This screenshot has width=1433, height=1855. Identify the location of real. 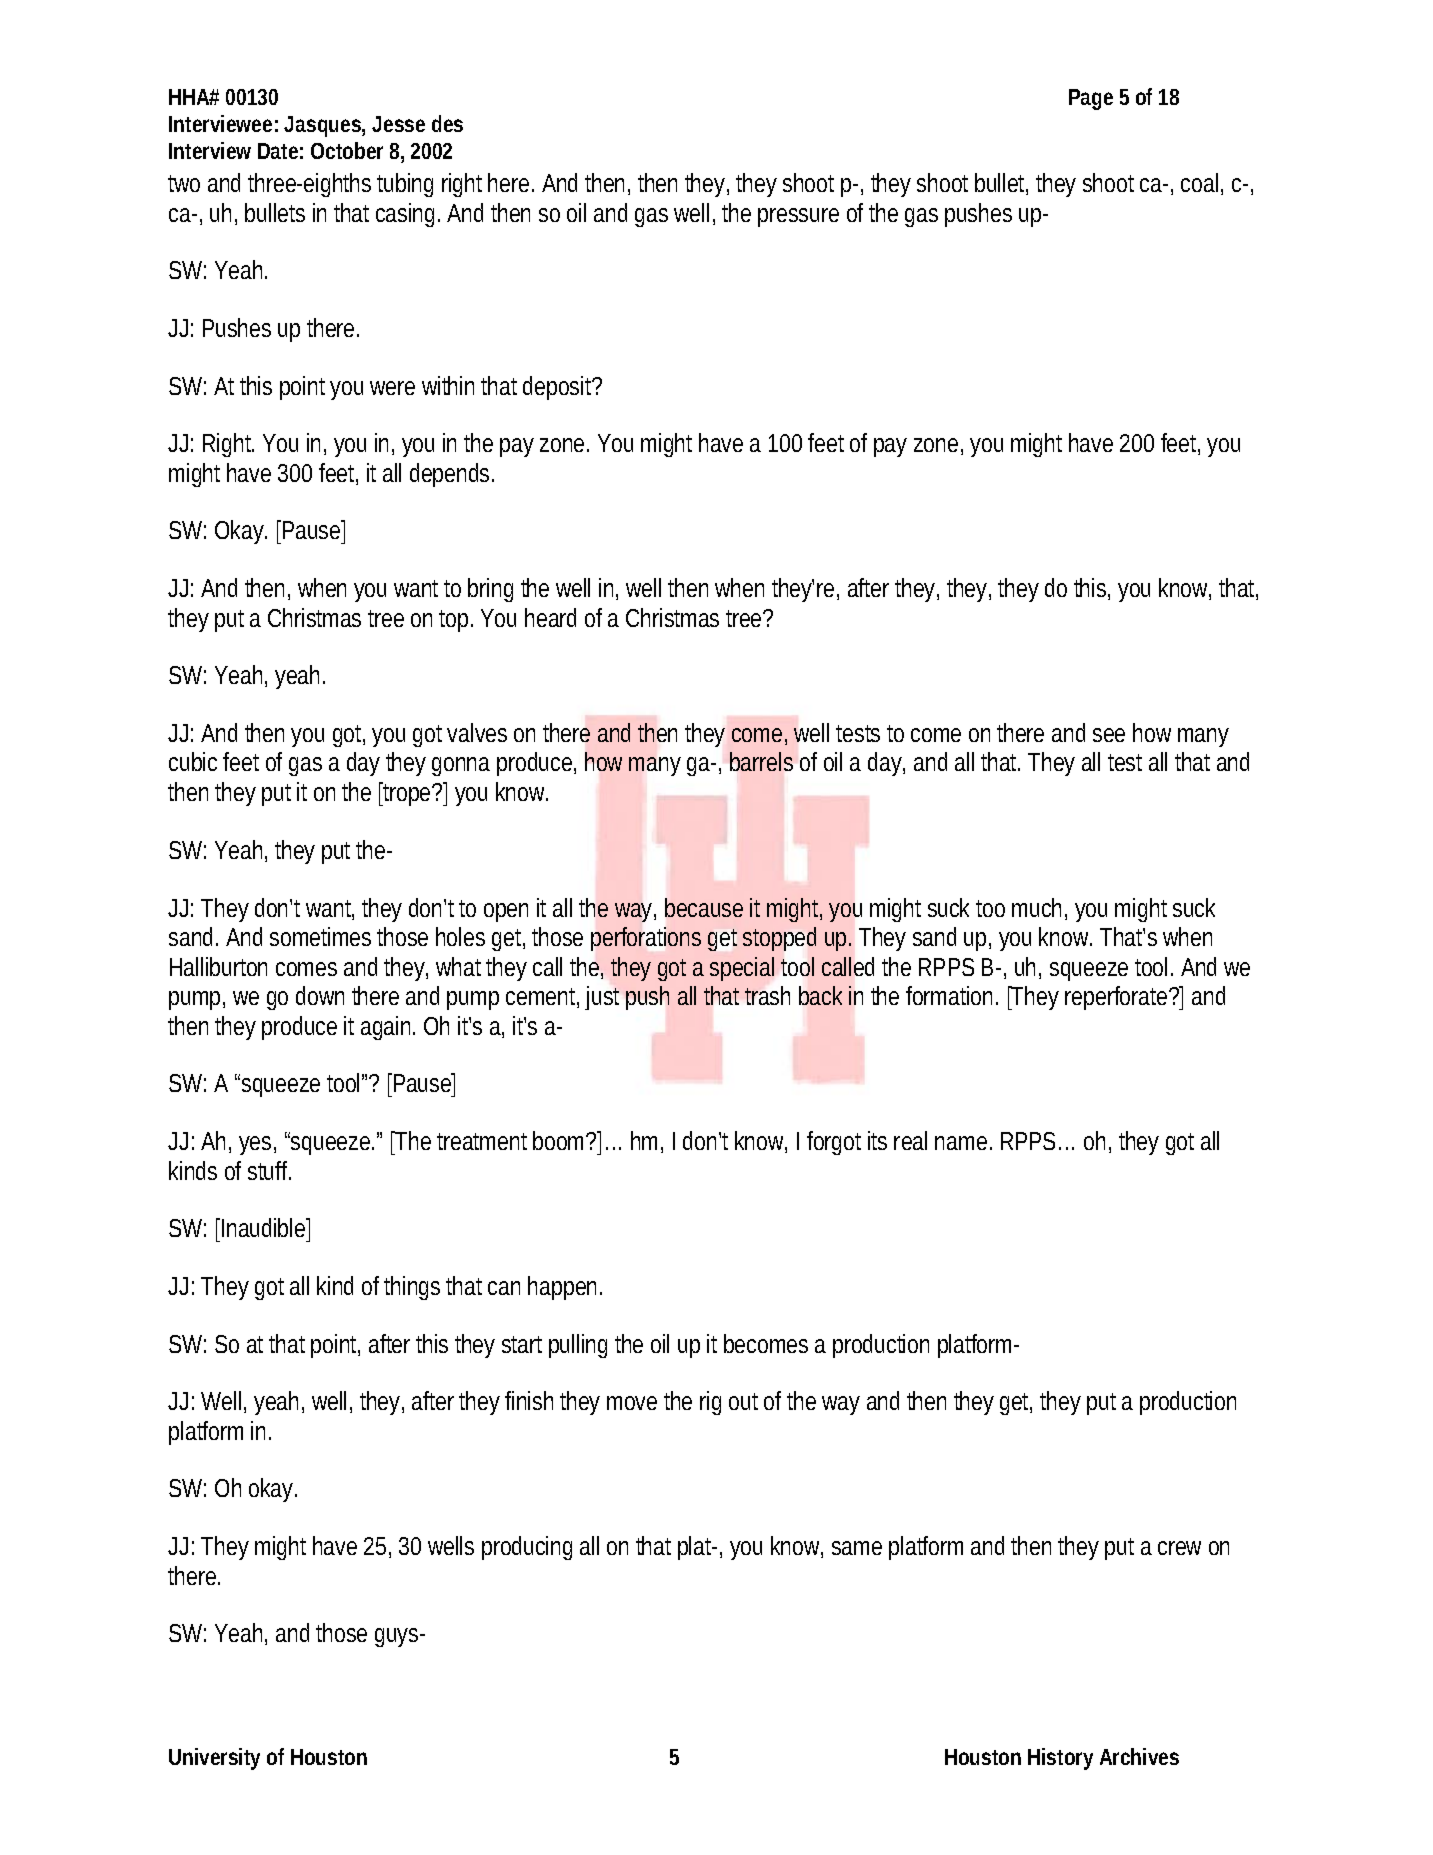
(910, 1140).
